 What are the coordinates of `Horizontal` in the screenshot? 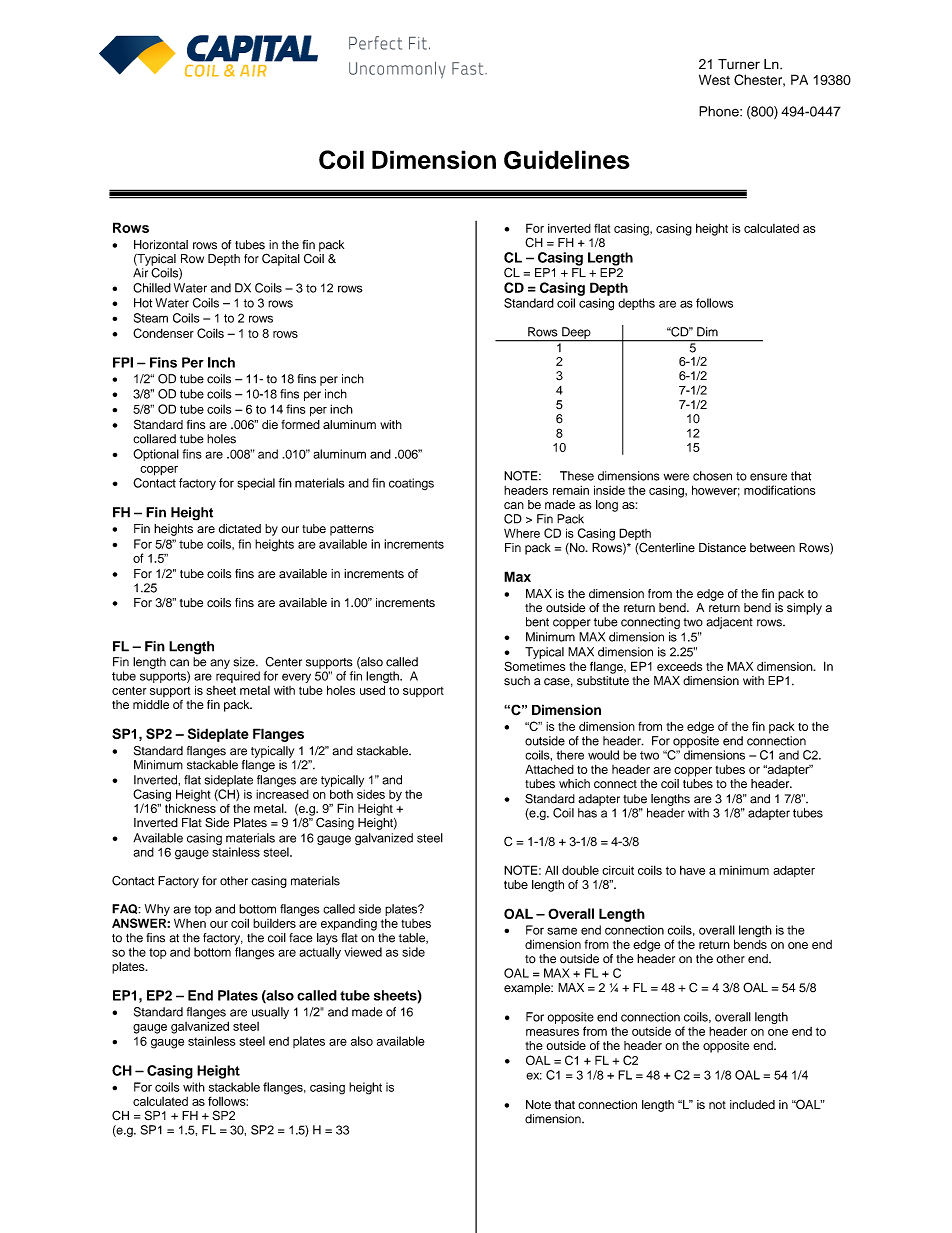 It's located at (161, 245).
